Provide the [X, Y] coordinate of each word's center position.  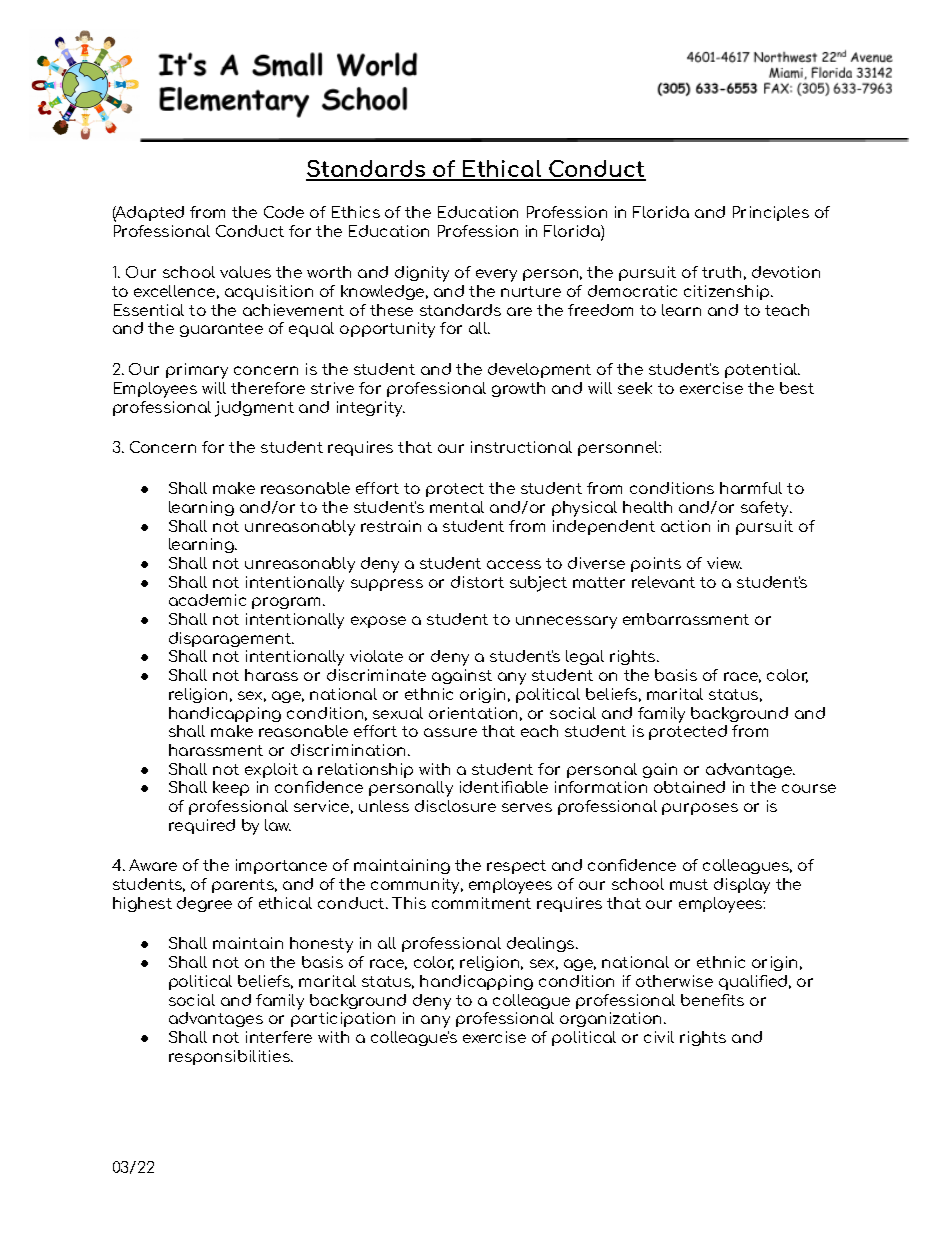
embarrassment [686, 619]
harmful [751, 488]
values [245, 272]
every [496, 275]
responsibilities [230, 1057]
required [202, 826]
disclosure [455, 806]
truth [721, 272]
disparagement [231, 639]
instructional [521, 447]
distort [477, 582]
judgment [254, 409]
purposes [700, 809]
